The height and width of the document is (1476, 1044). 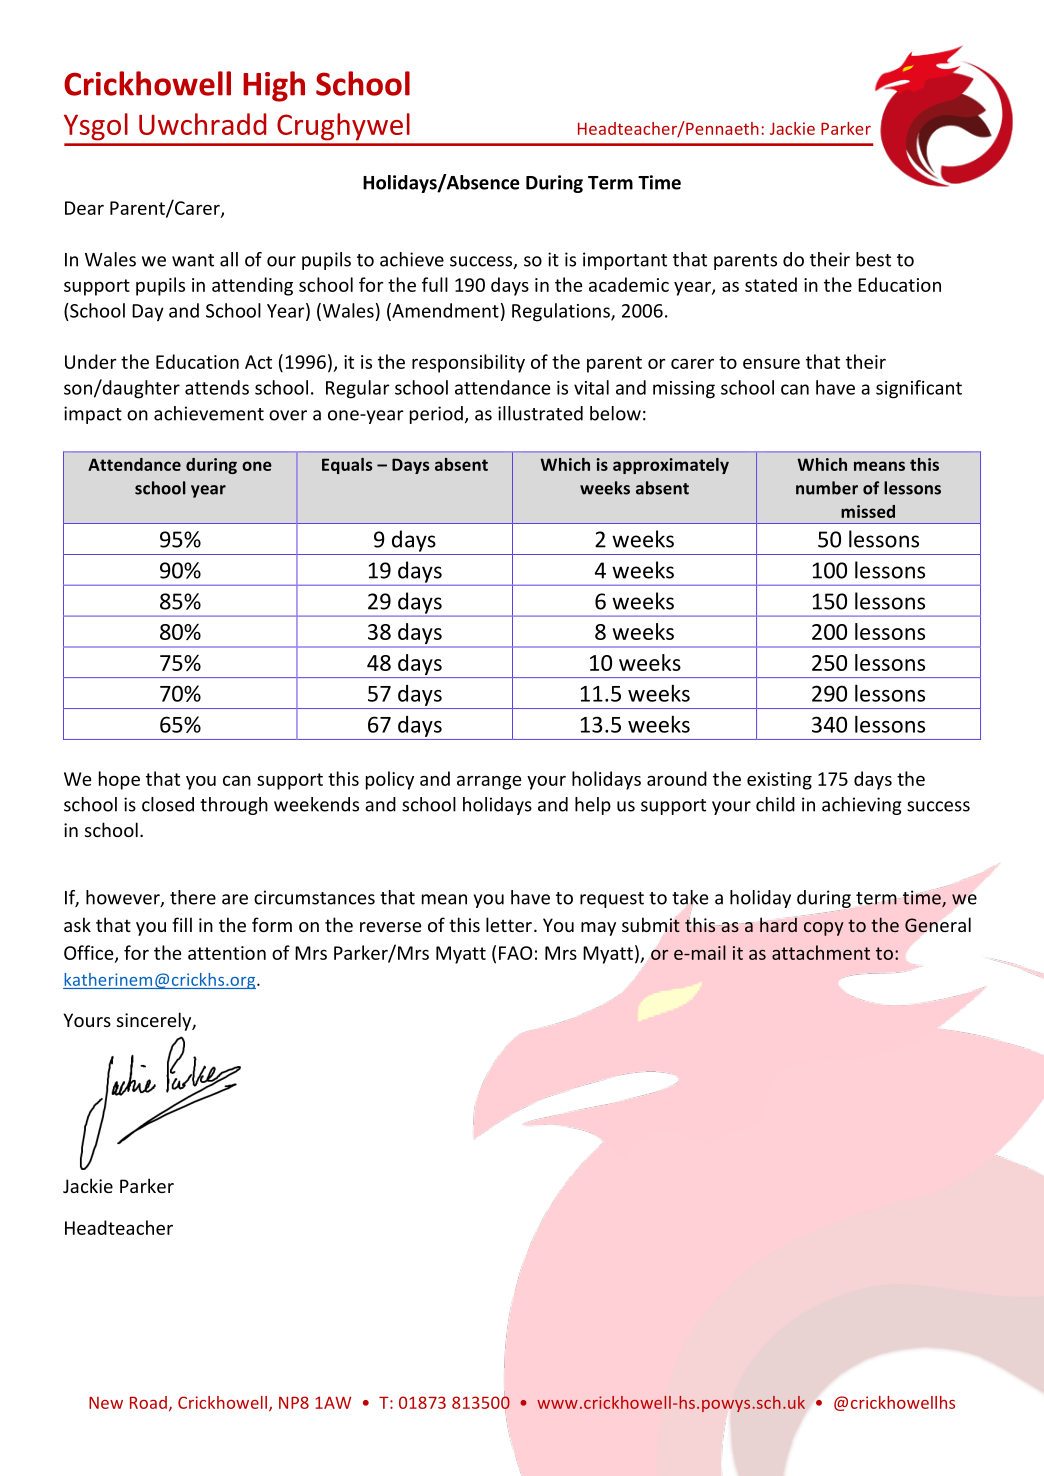 What do you see at coordinates (824, 929) in the document?
I see `copy` at bounding box center [824, 929].
